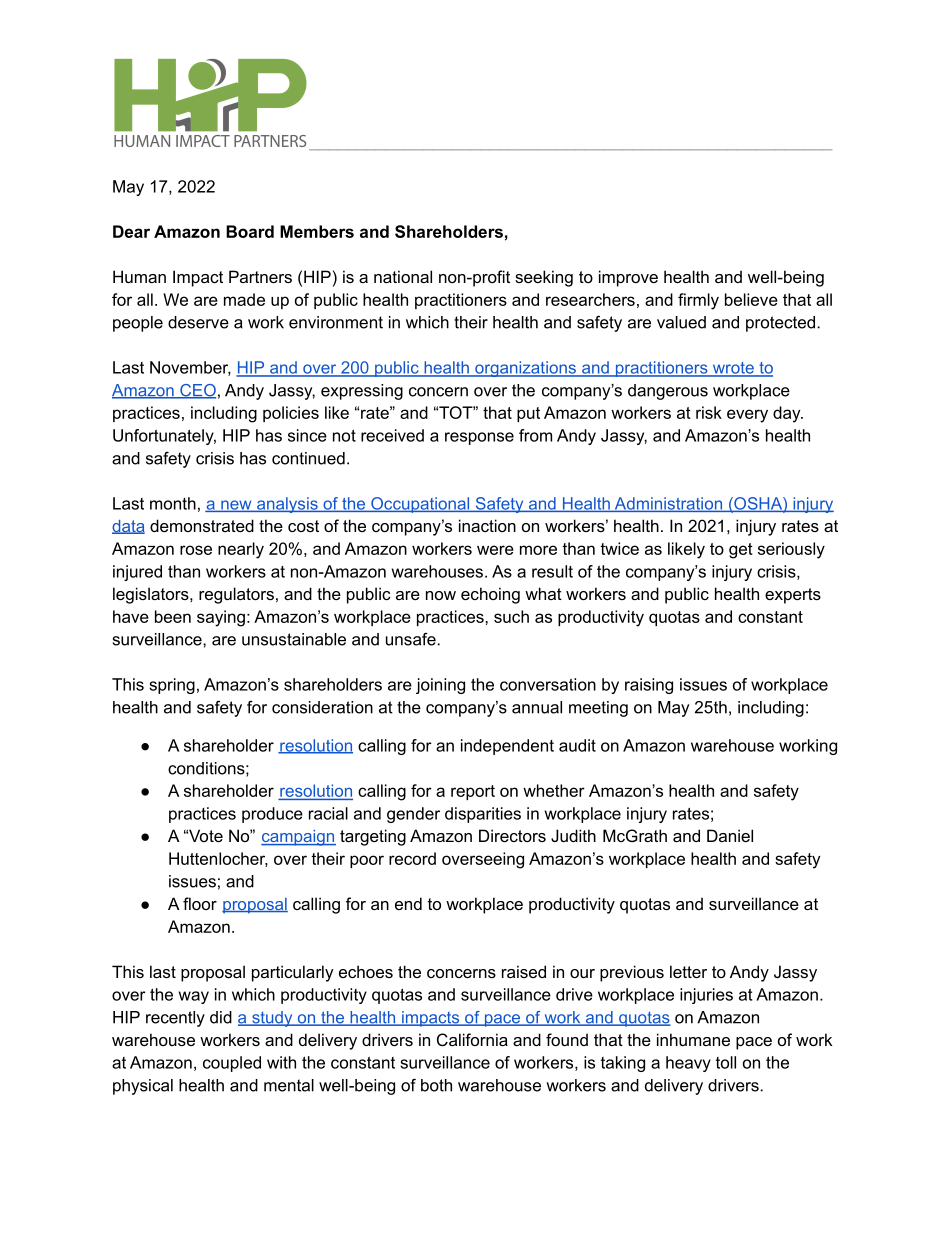 This screenshot has width=952, height=1233. What do you see at coordinates (196, 550) in the screenshot?
I see `rose` at bounding box center [196, 550].
